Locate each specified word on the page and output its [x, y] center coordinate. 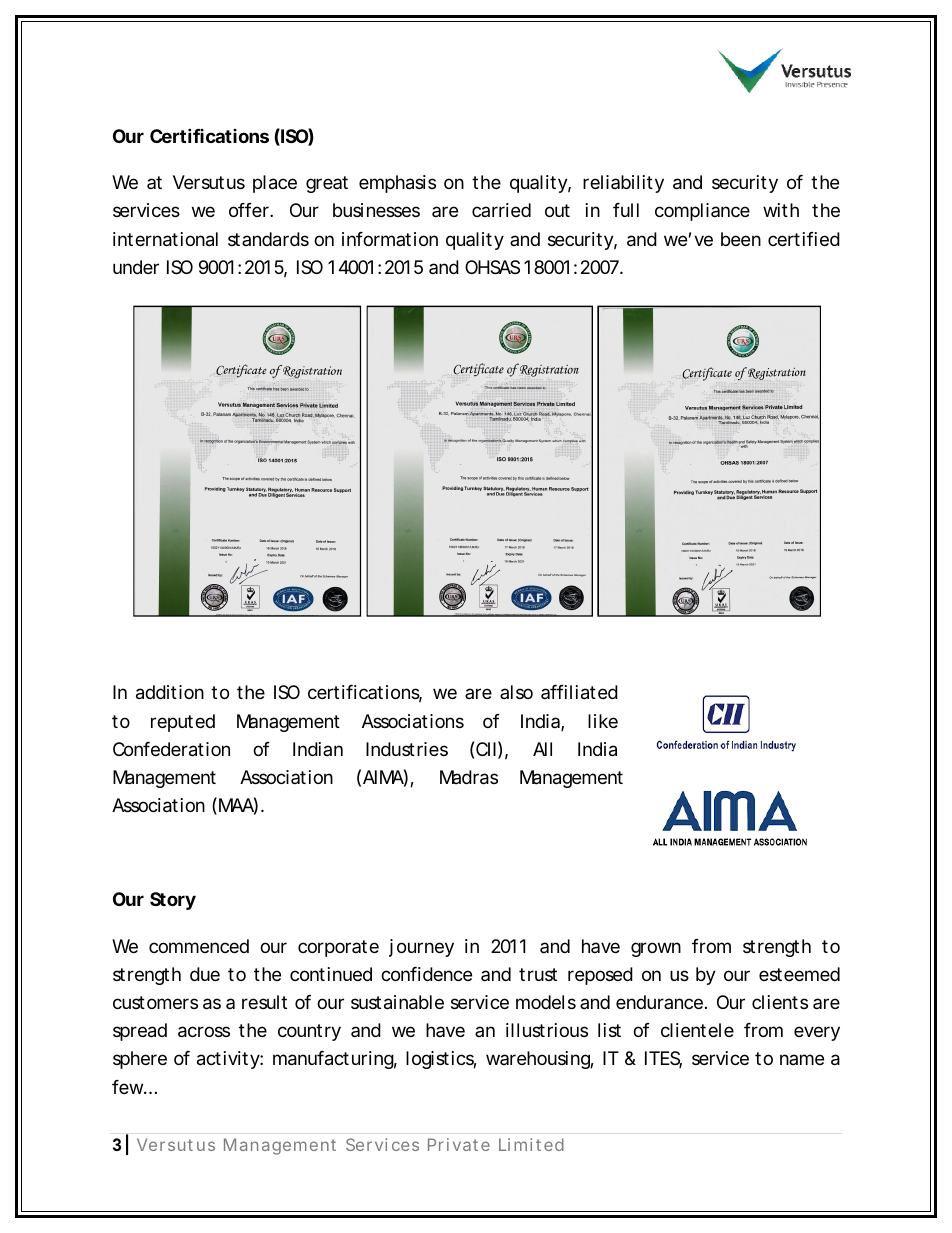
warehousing [538, 1060]
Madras [469, 777]
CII [486, 749]
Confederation [171, 749]
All [542, 749]
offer [250, 210]
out [557, 210]
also [516, 692]
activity [228, 1060]
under [136, 267]
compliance [702, 212]
